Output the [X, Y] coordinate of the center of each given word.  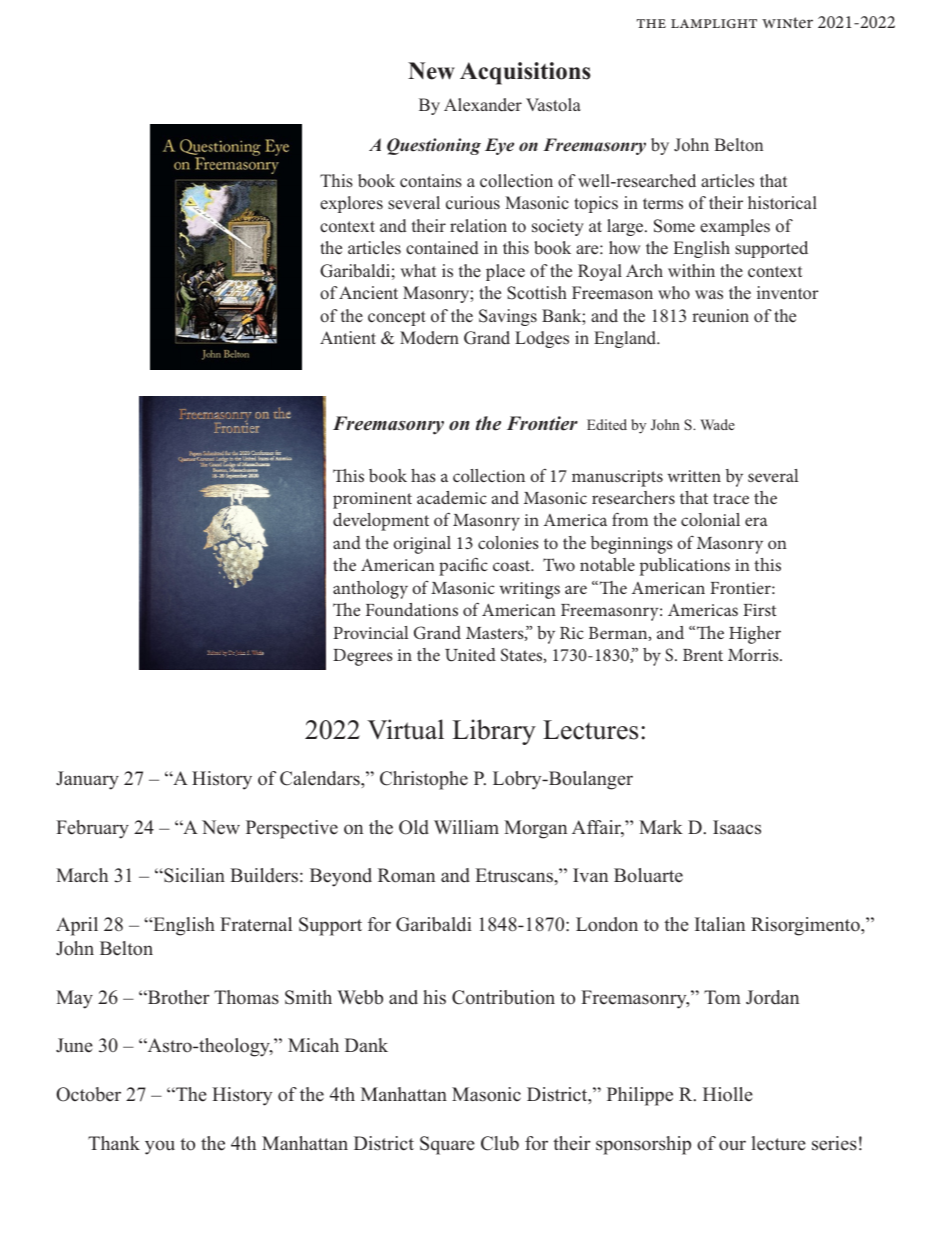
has [423, 475]
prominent [372, 500]
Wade [717, 424]
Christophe [424, 780]
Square [447, 1145]
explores [351, 204]
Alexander [483, 105]
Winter [787, 22]
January [87, 780]
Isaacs [737, 827]
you [160, 1147]
